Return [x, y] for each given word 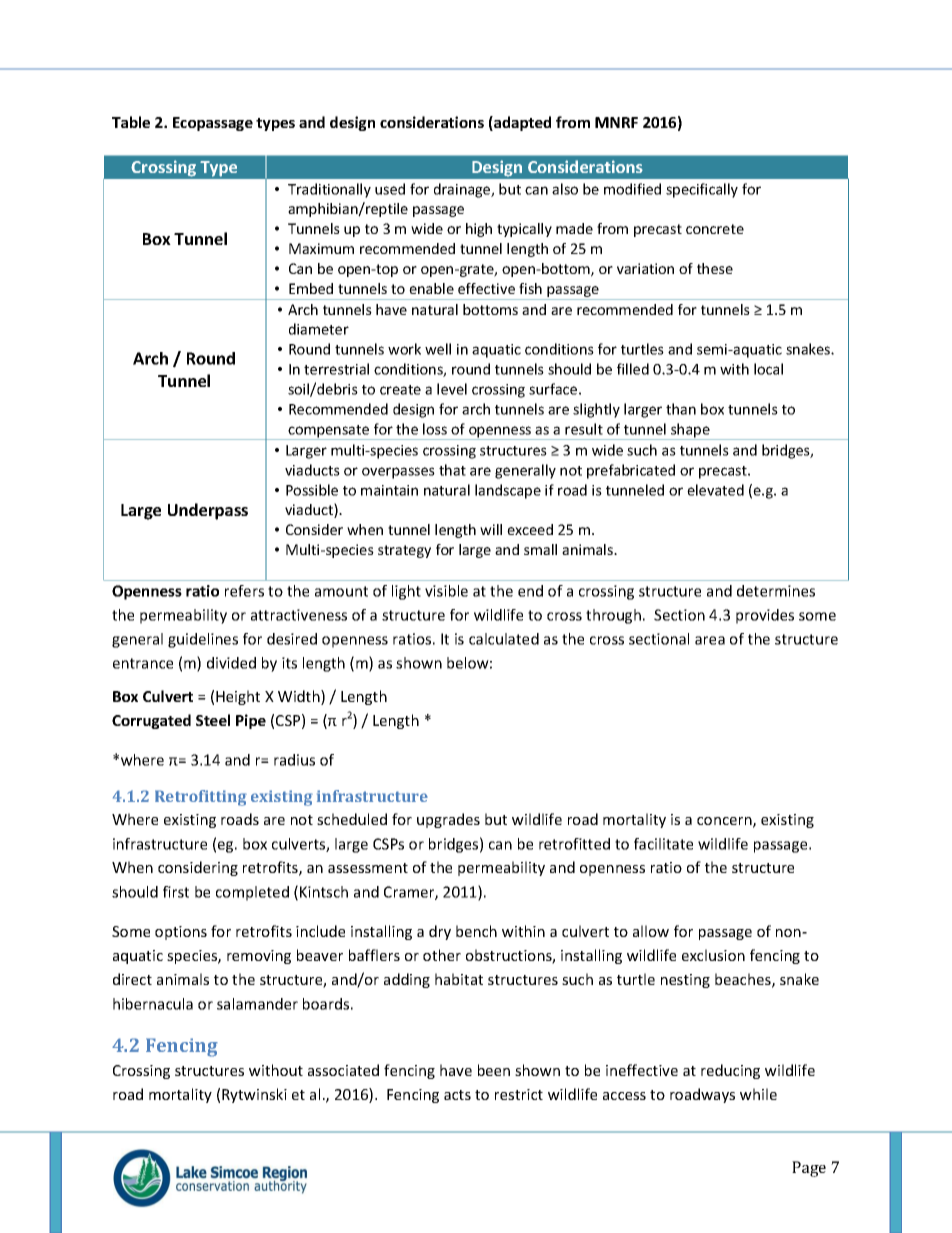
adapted [521, 123]
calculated [504, 639]
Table [131, 122]
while [758, 1094]
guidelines [203, 640]
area [710, 640]
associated [343, 1070]
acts [457, 1095]
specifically [702, 190]
